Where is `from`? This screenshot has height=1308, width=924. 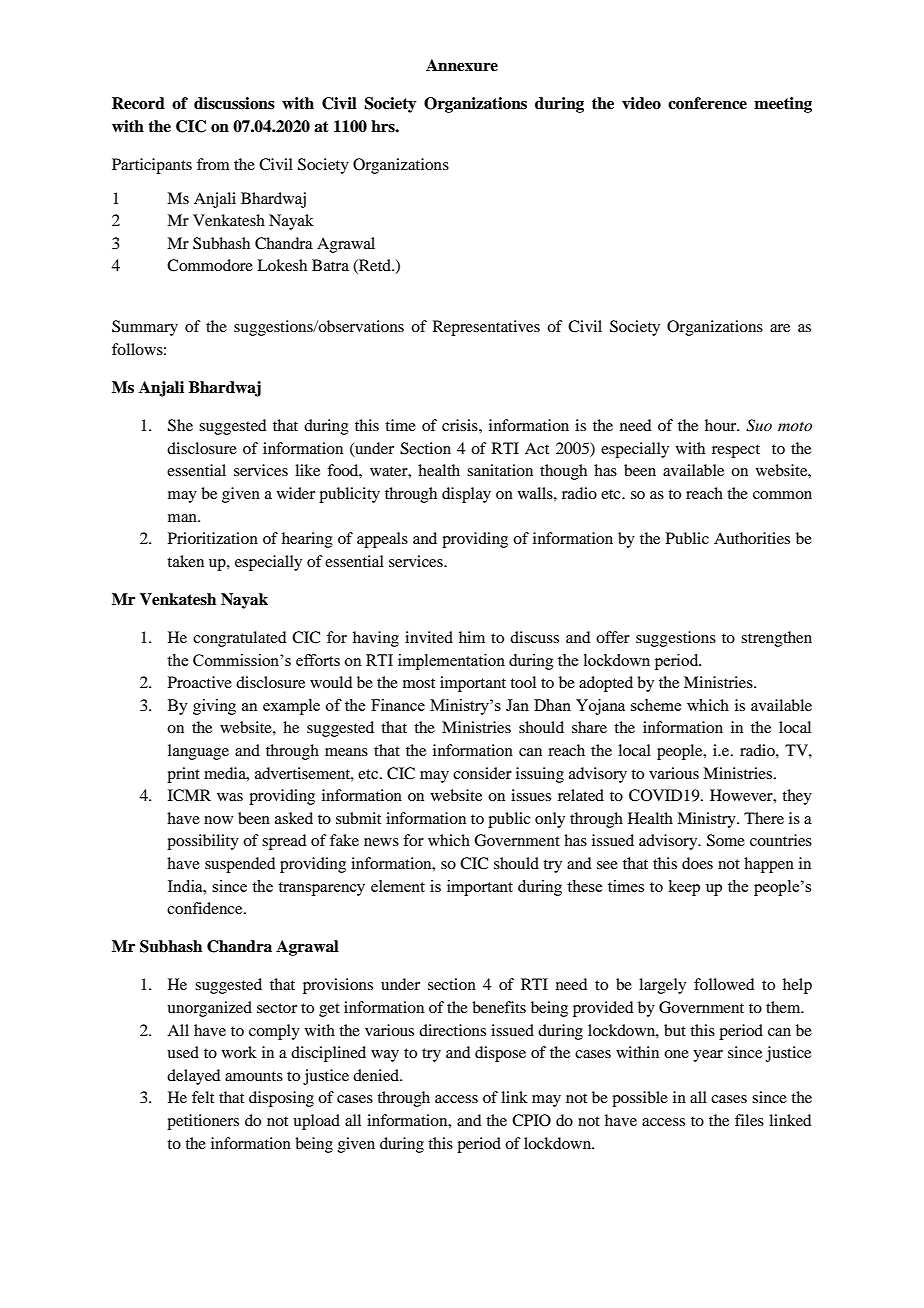
from is located at coordinates (213, 164).
